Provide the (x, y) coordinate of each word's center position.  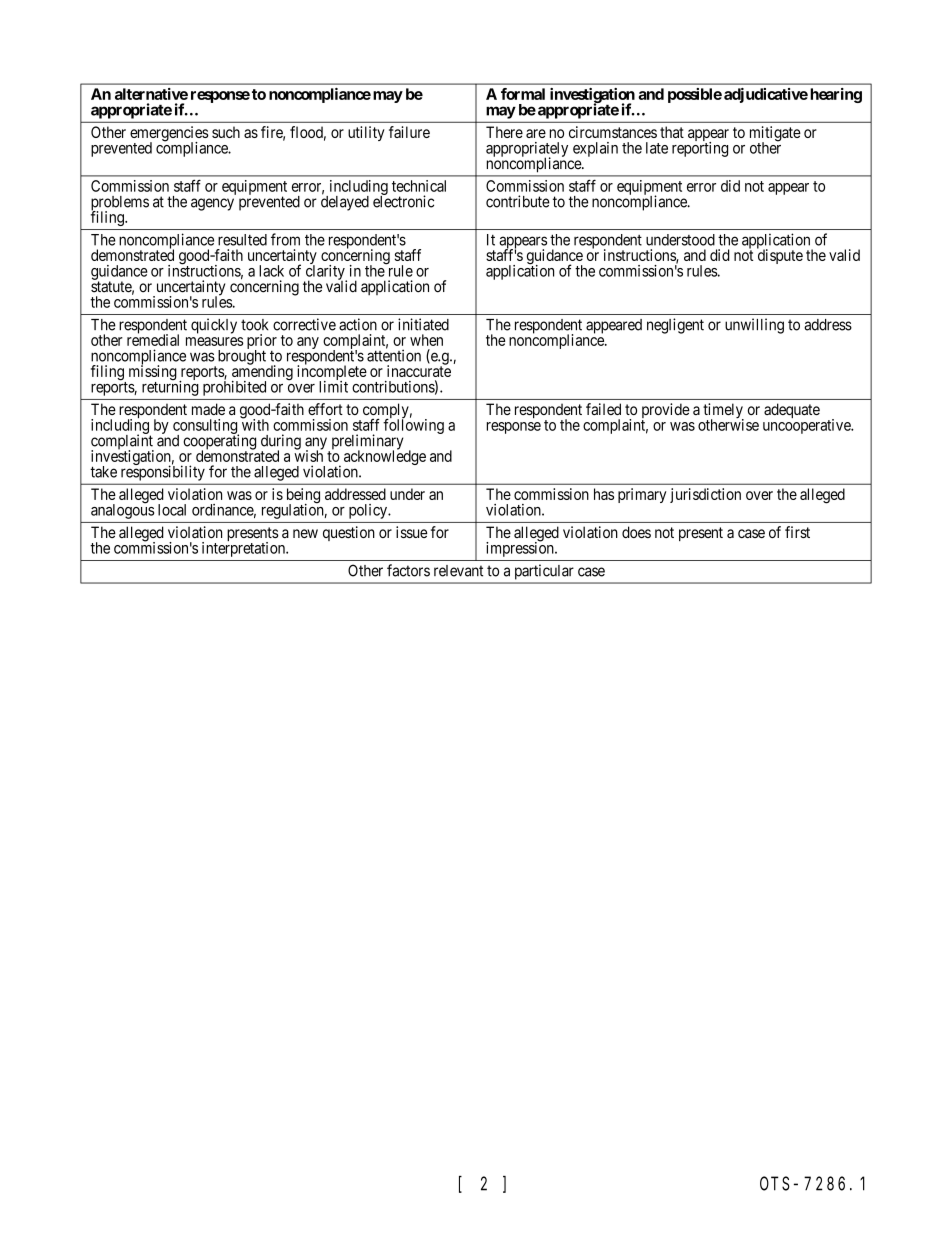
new (305, 533)
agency (212, 204)
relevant (458, 571)
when (426, 340)
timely (723, 412)
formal (523, 94)
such (226, 132)
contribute (518, 201)
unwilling (754, 326)
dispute (780, 256)
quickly (214, 326)
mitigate (775, 135)
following (413, 425)
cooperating (219, 442)
